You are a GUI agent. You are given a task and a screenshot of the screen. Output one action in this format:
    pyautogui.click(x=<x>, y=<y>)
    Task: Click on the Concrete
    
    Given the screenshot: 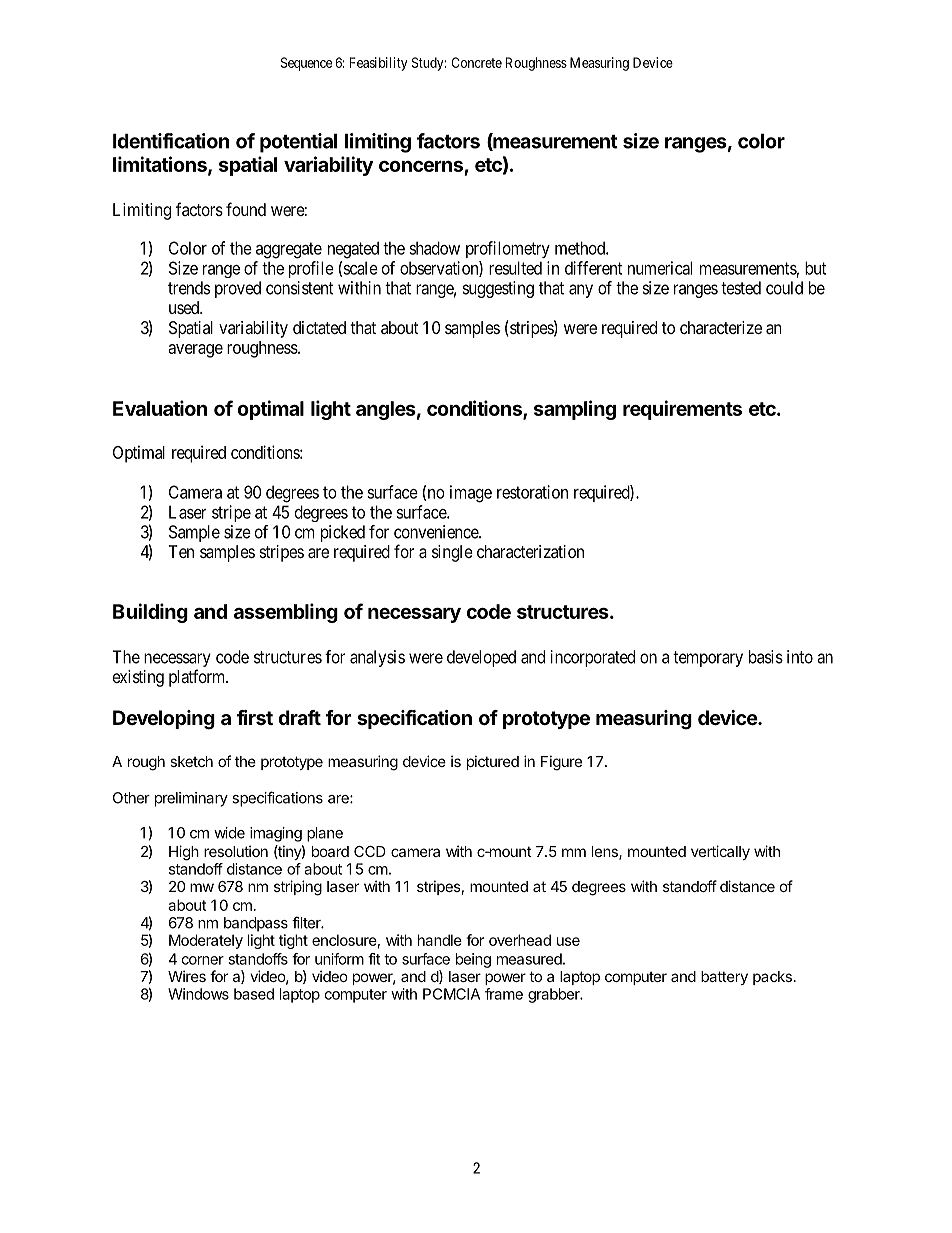 What is the action you would take?
    pyautogui.click(x=476, y=62)
